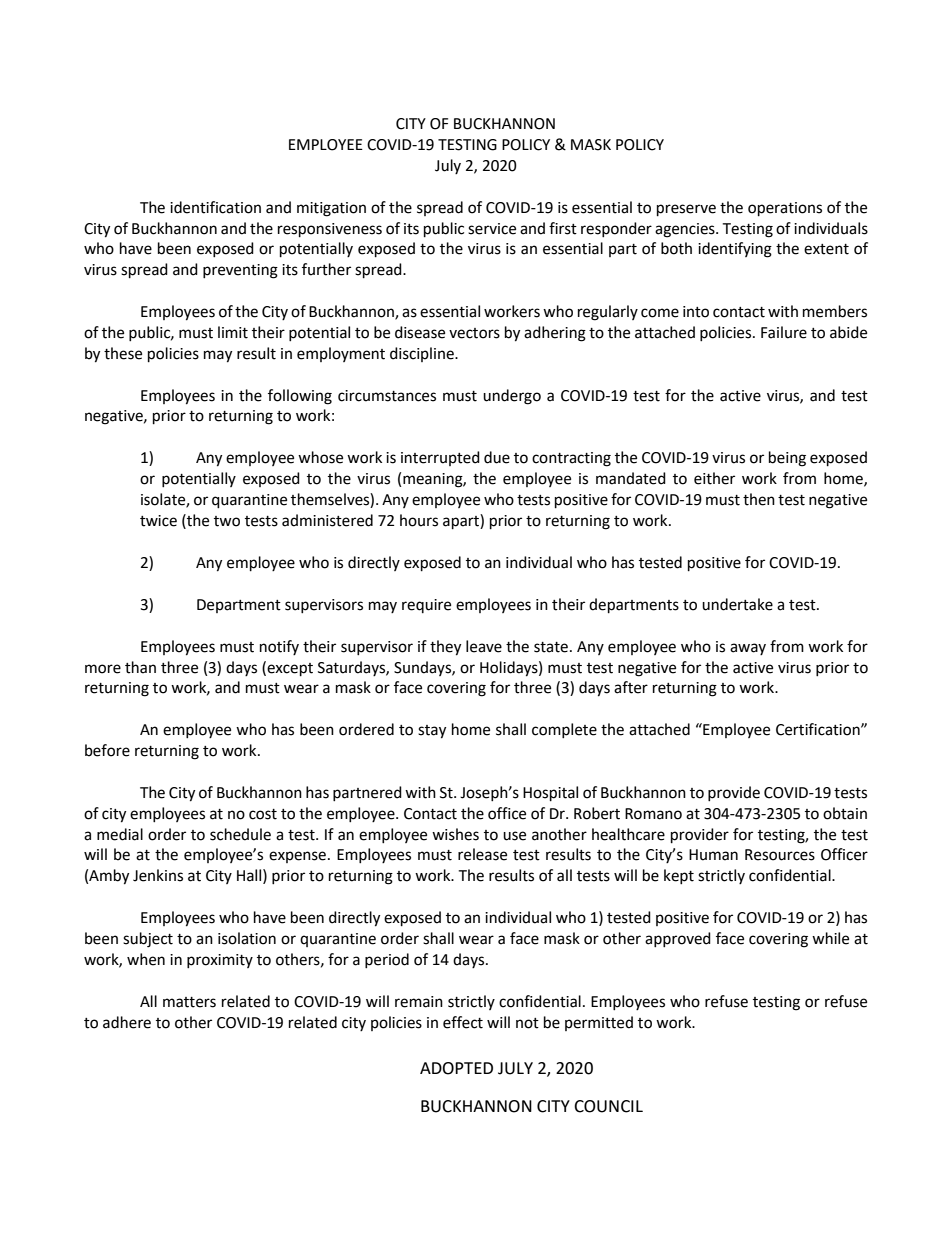  What do you see at coordinates (456, 1068) in the page?
I see `ADOPTED` at bounding box center [456, 1068].
